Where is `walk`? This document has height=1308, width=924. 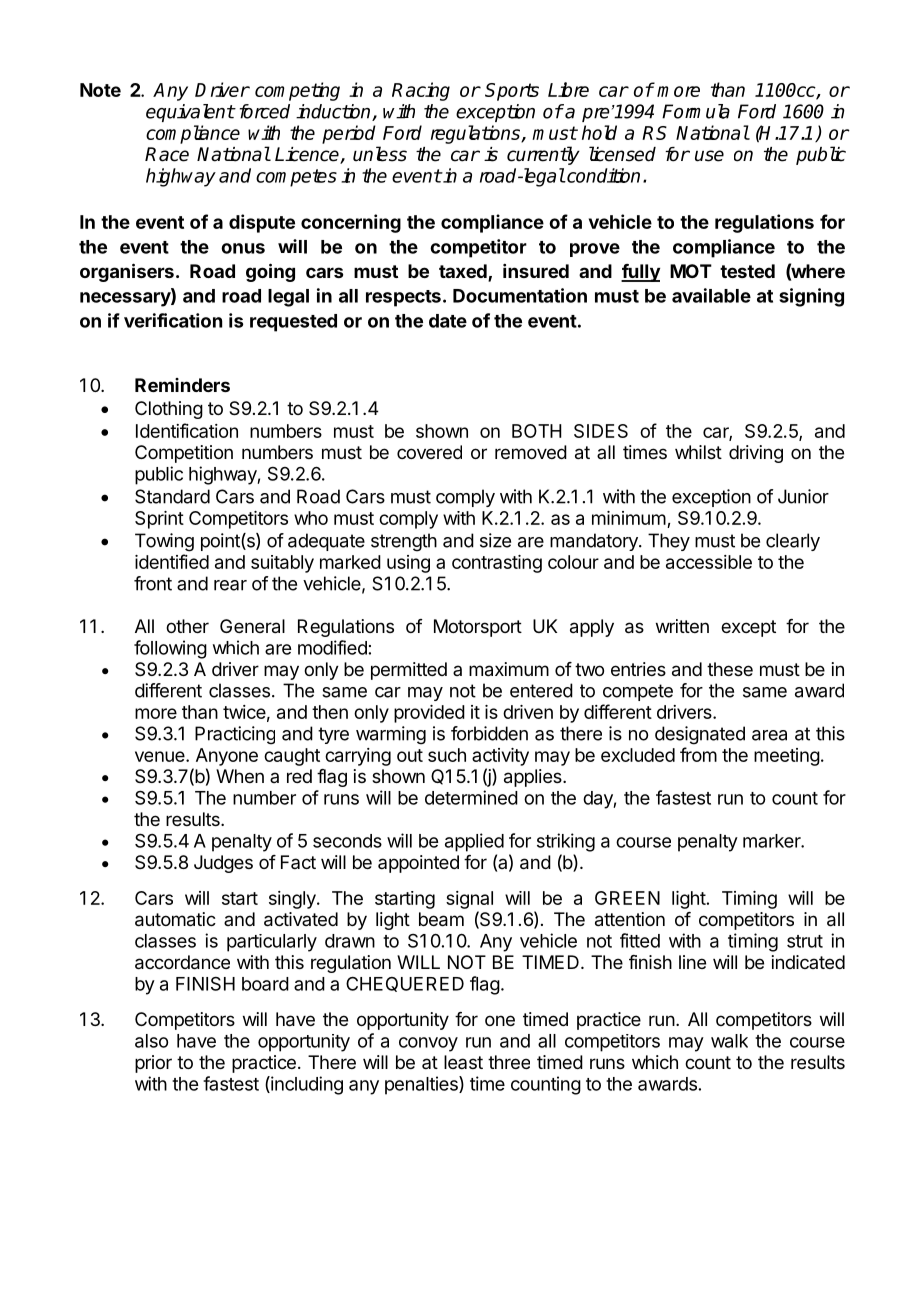 walk is located at coordinates (729, 1041).
